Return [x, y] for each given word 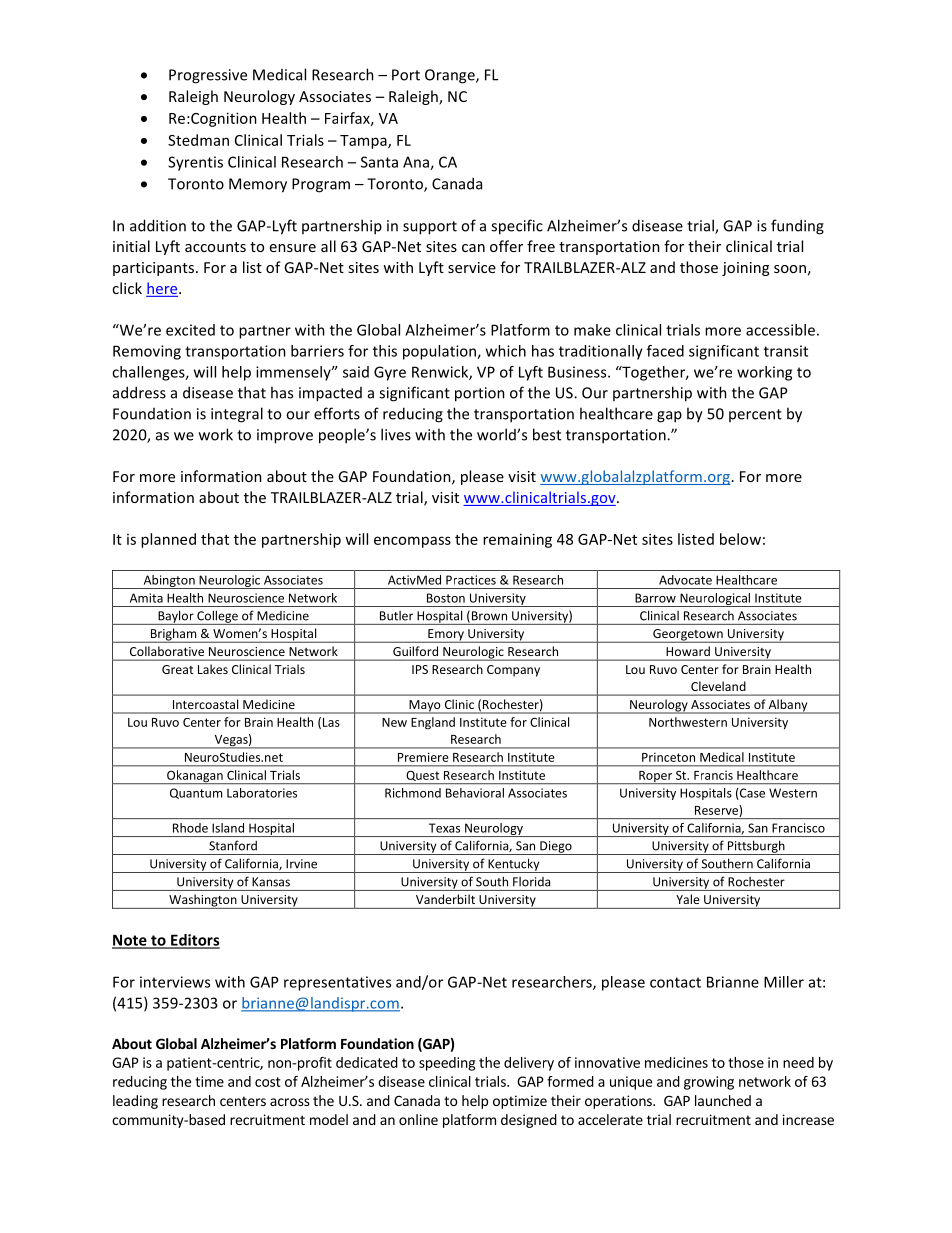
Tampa [364, 142]
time [209, 1081]
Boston [446, 598]
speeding [447, 1064]
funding [797, 227]
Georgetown [688, 636]
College [217, 617]
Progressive [208, 76]
